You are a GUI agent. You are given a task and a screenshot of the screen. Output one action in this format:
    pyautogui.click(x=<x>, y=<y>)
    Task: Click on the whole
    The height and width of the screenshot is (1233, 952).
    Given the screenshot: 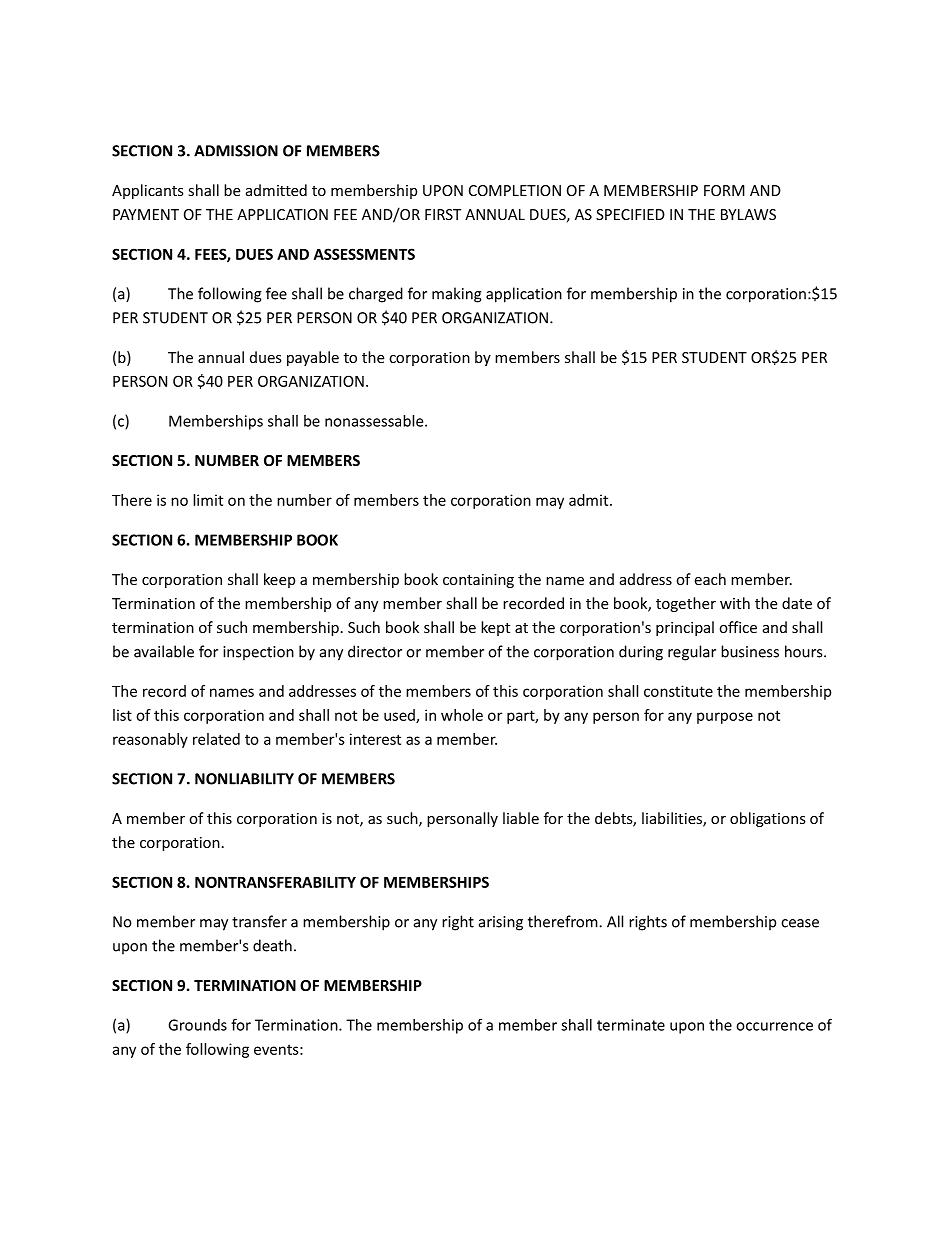 What is the action you would take?
    pyautogui.click(x=462, y=715)
